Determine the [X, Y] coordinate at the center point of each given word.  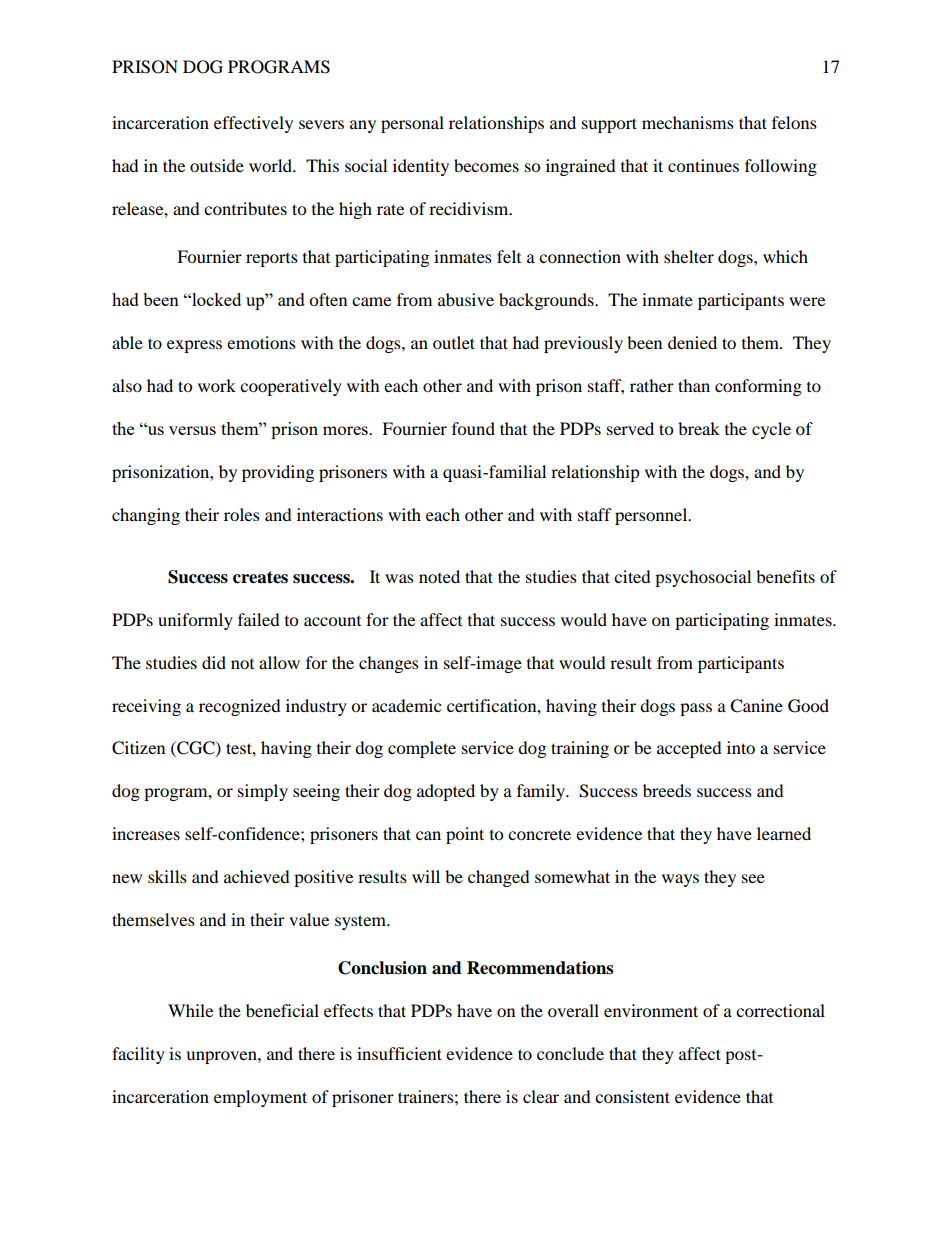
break [699, 428]
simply [263, 792]
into [741, 747]
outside [217, 165]
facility [138, 1055]
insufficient [399, 1053]
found [473, 428]
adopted [446, 792]
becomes [486, 165]
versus [192, 430]
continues [703, 165]
